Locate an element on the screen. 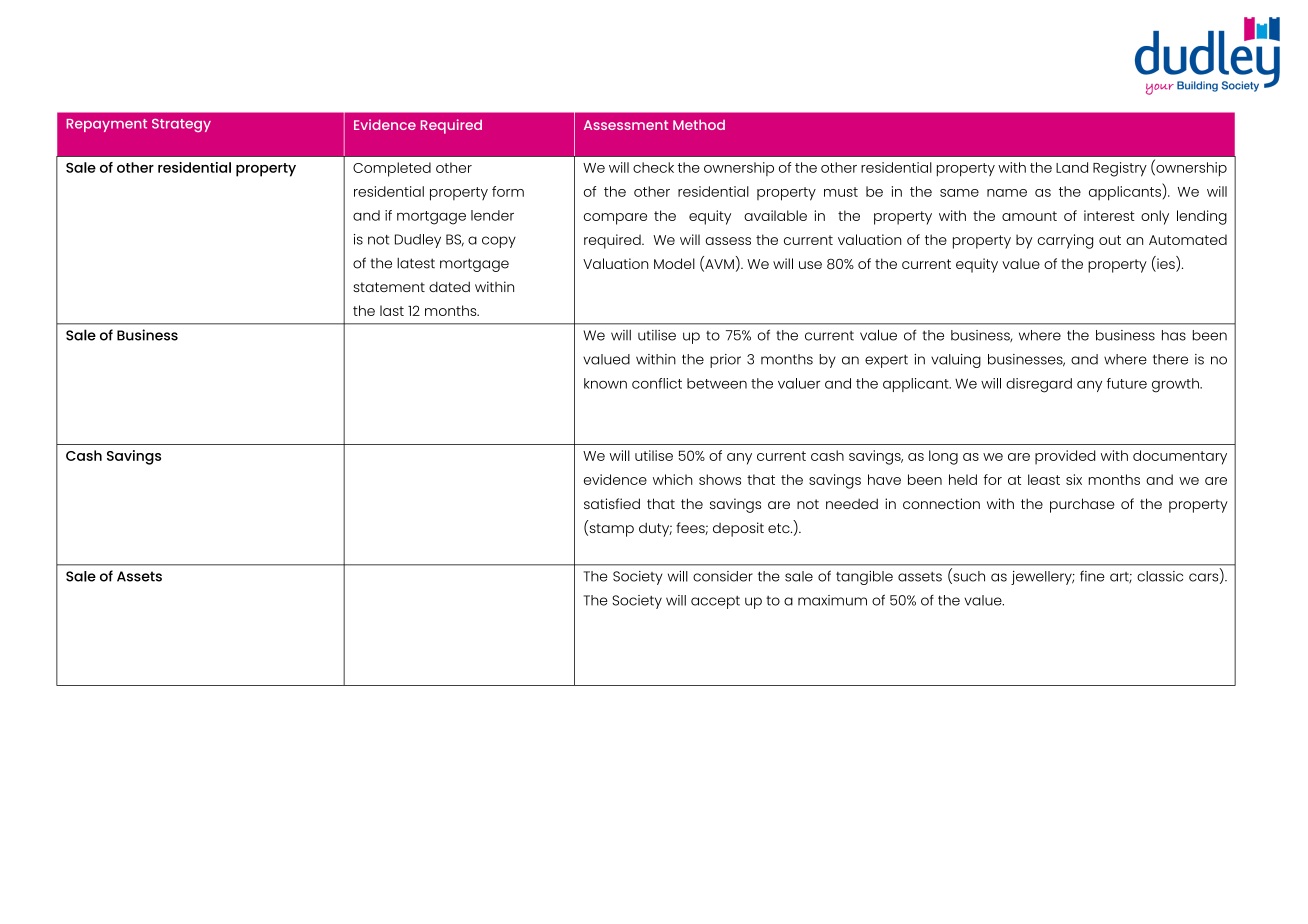 The height and width of the screenshot is (924, 1308). six is located at coordinates (1074, 479).
